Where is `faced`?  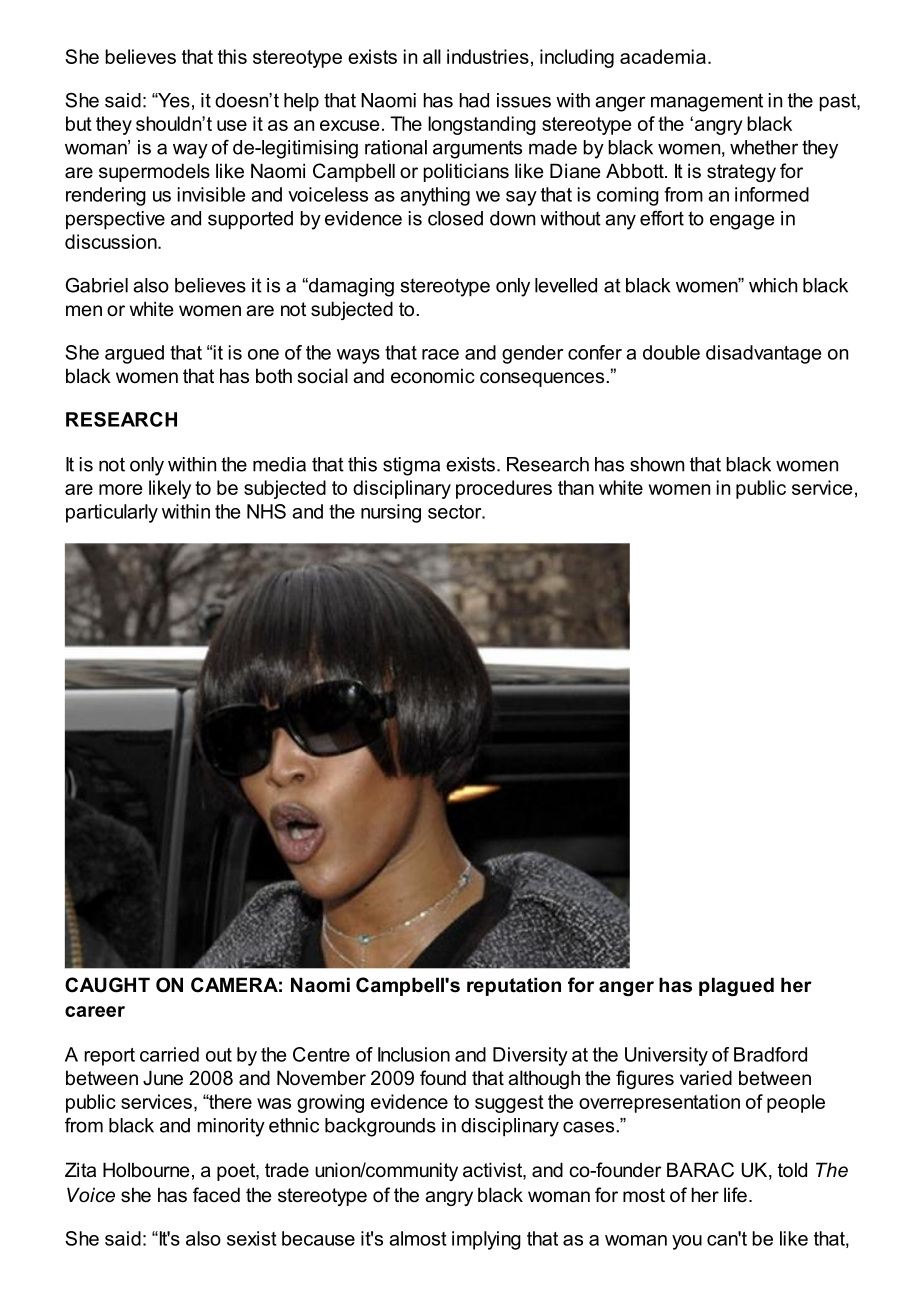 faced is located at coordinates (216, 1195).
